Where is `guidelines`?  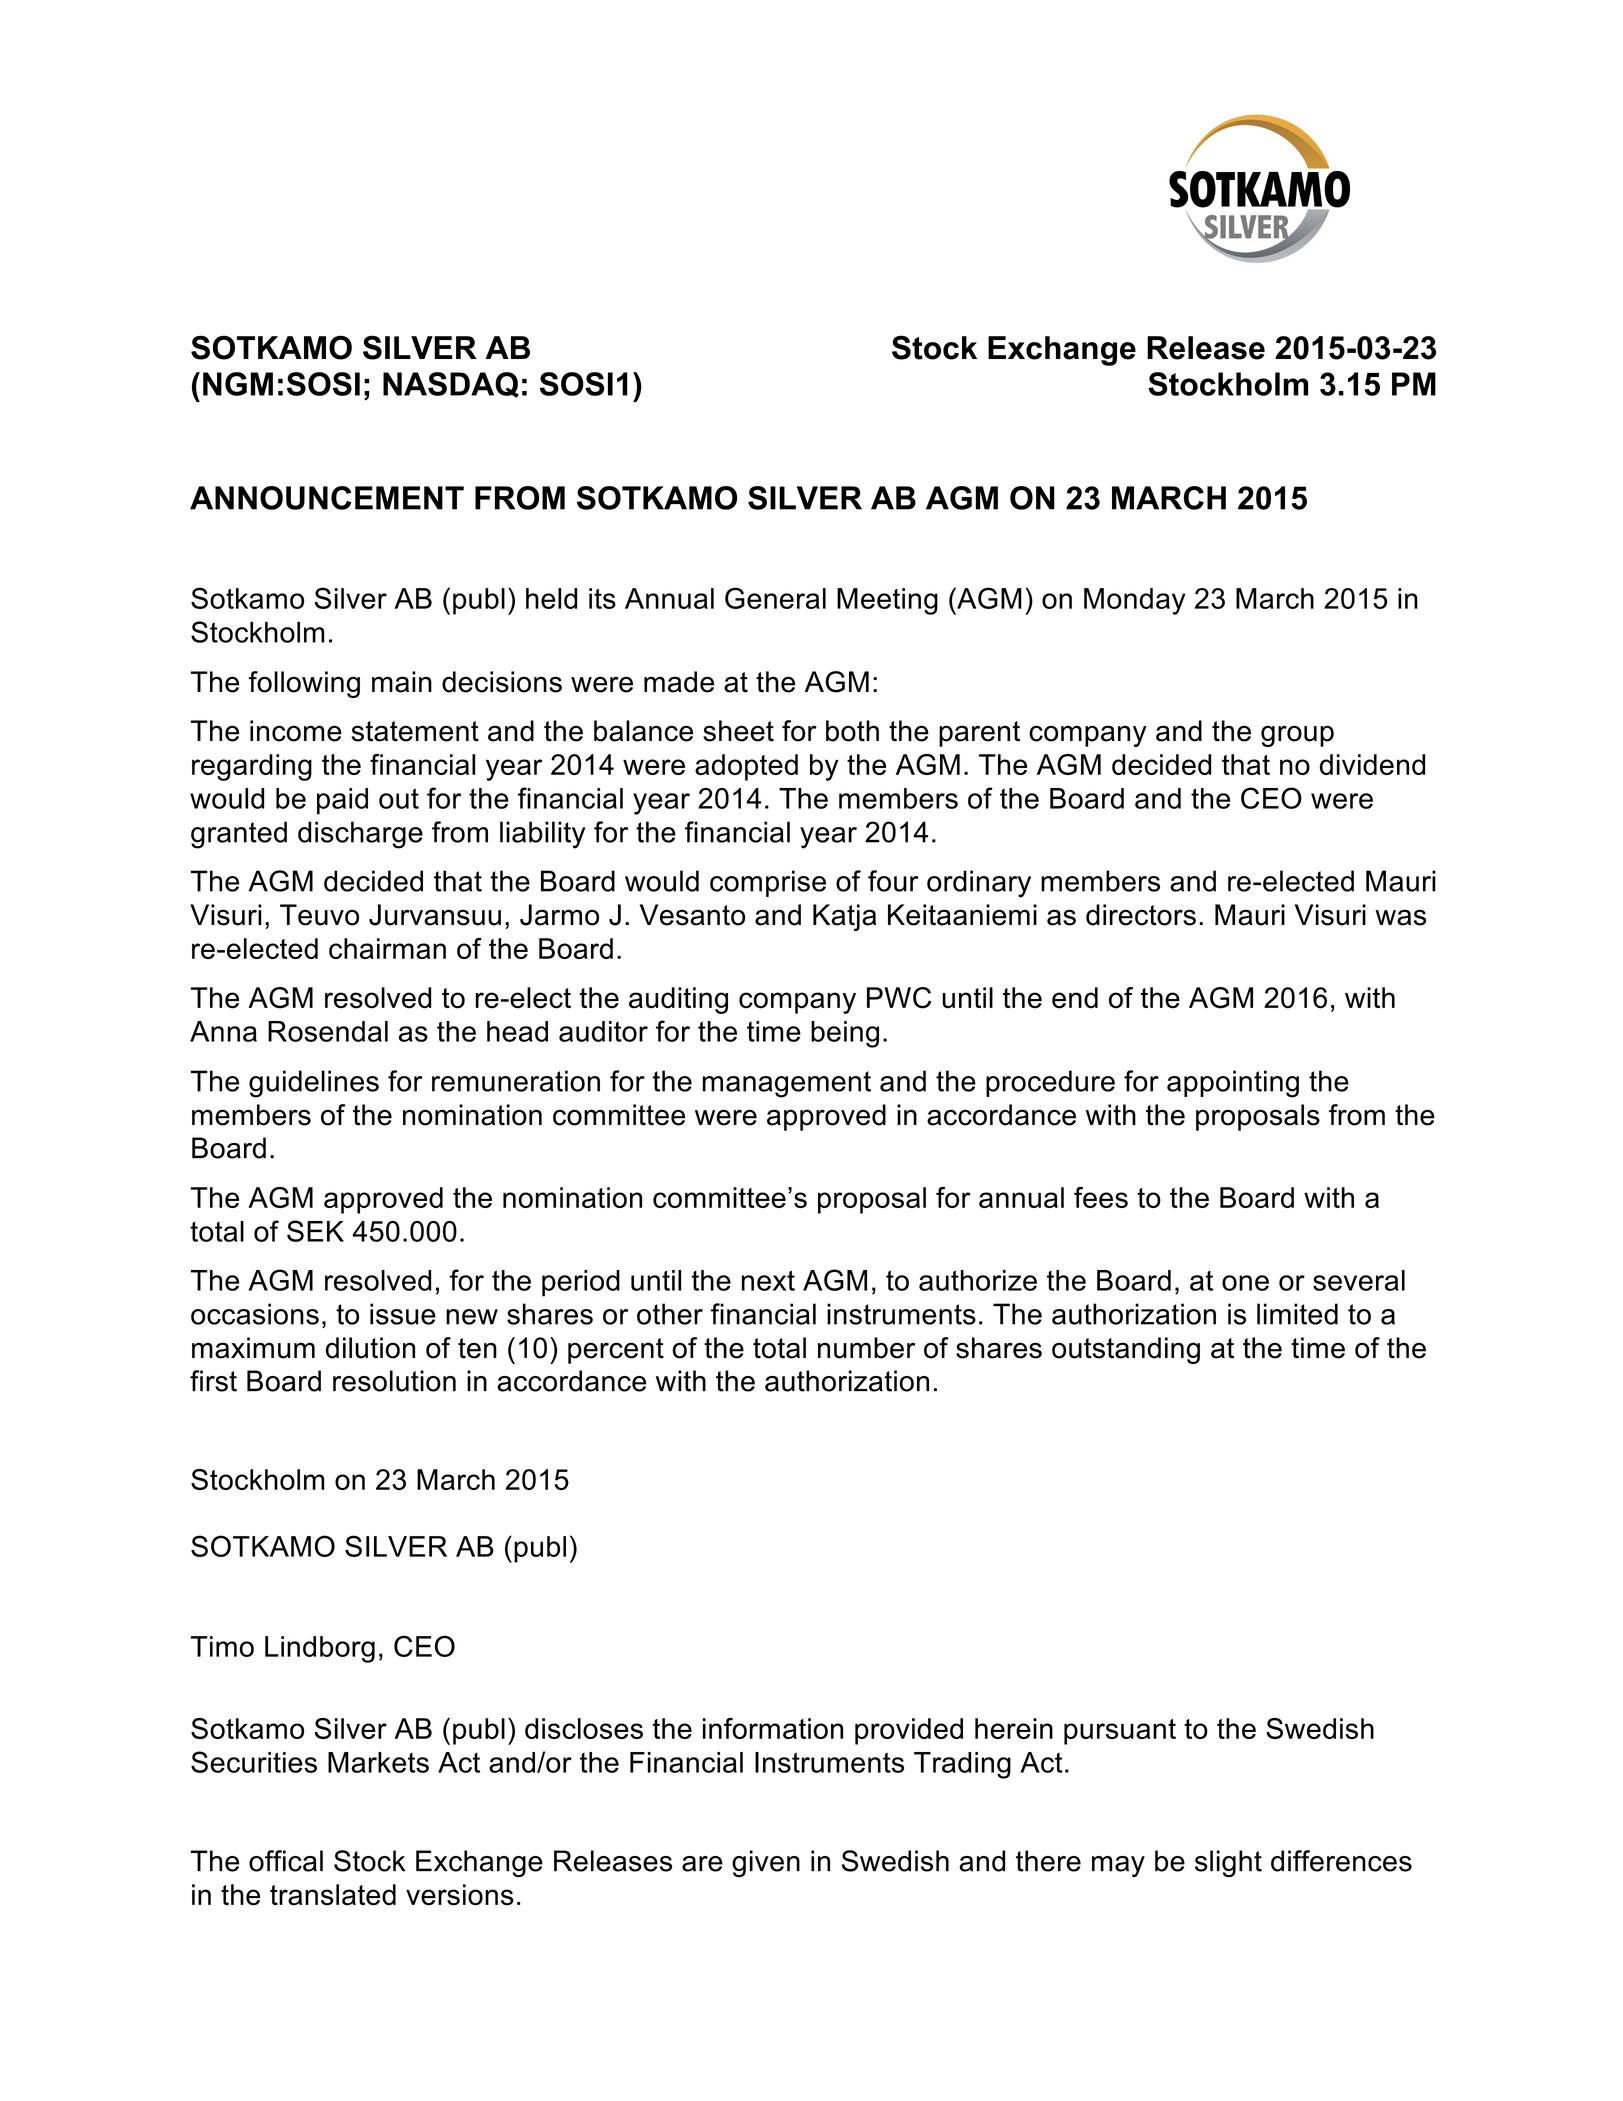
guidelines is located at coordinates (314, 1084).
